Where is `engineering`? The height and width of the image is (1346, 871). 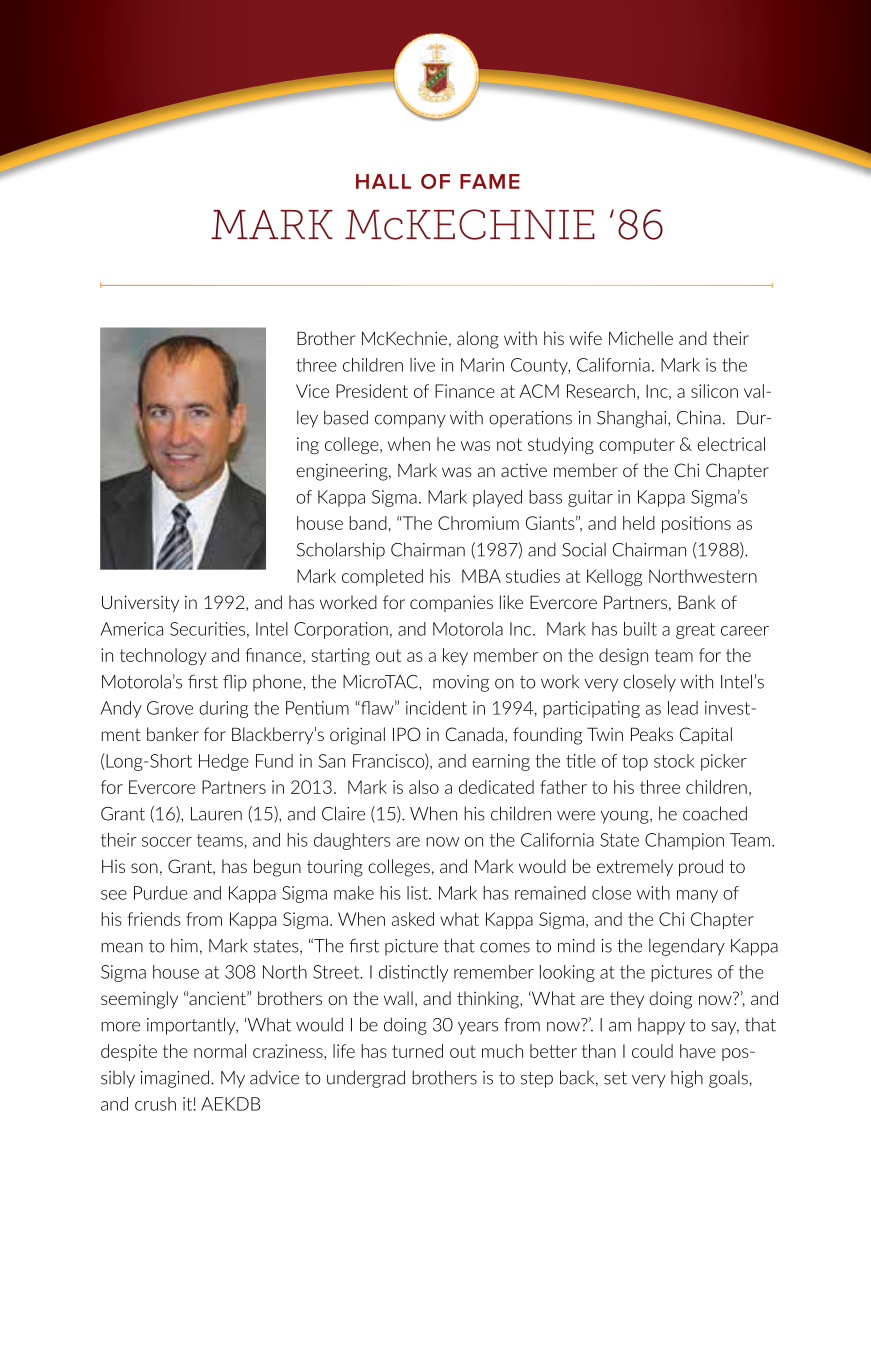
engineering is located at coordinates (343, 472).
